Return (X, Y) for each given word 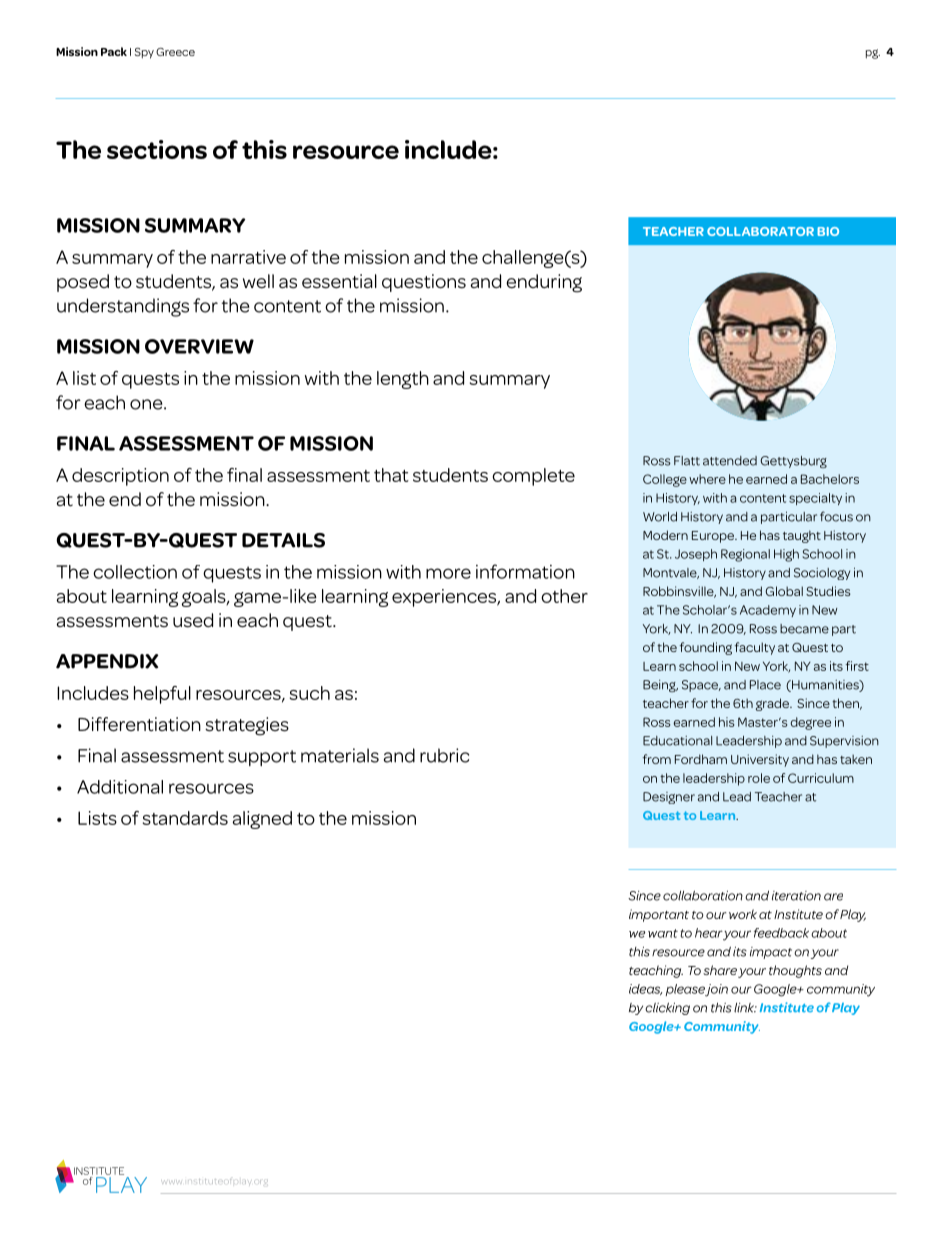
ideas (645, 989)
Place (765, 685)
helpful (162, 695)
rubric (444, 755)
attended (730, 461)
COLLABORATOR (760, 231)
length (403, 380)
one (147, 404)
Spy (144, 53)
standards (185, 818)
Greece (175, 52)
